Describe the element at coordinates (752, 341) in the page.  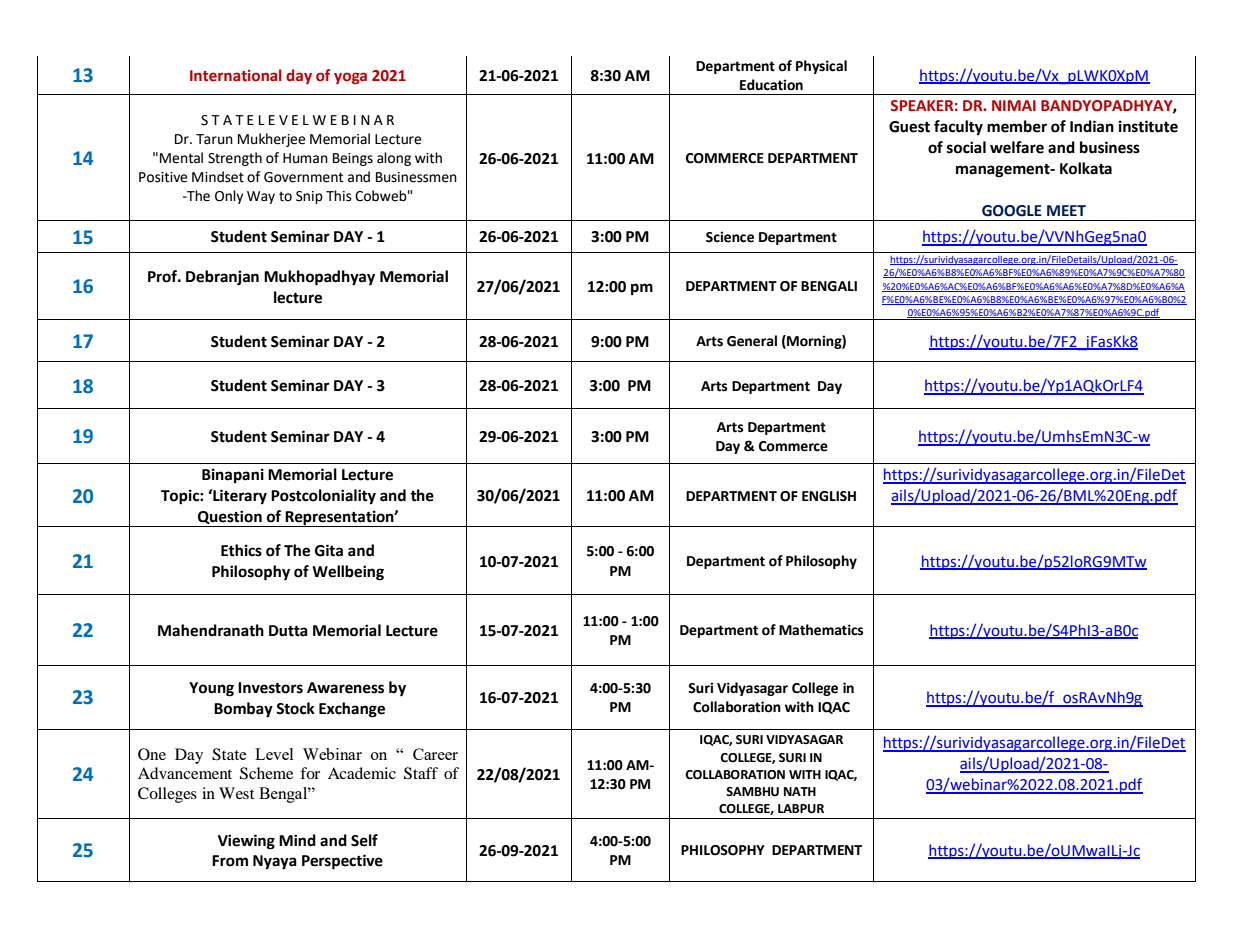
I see `General` at that location.
